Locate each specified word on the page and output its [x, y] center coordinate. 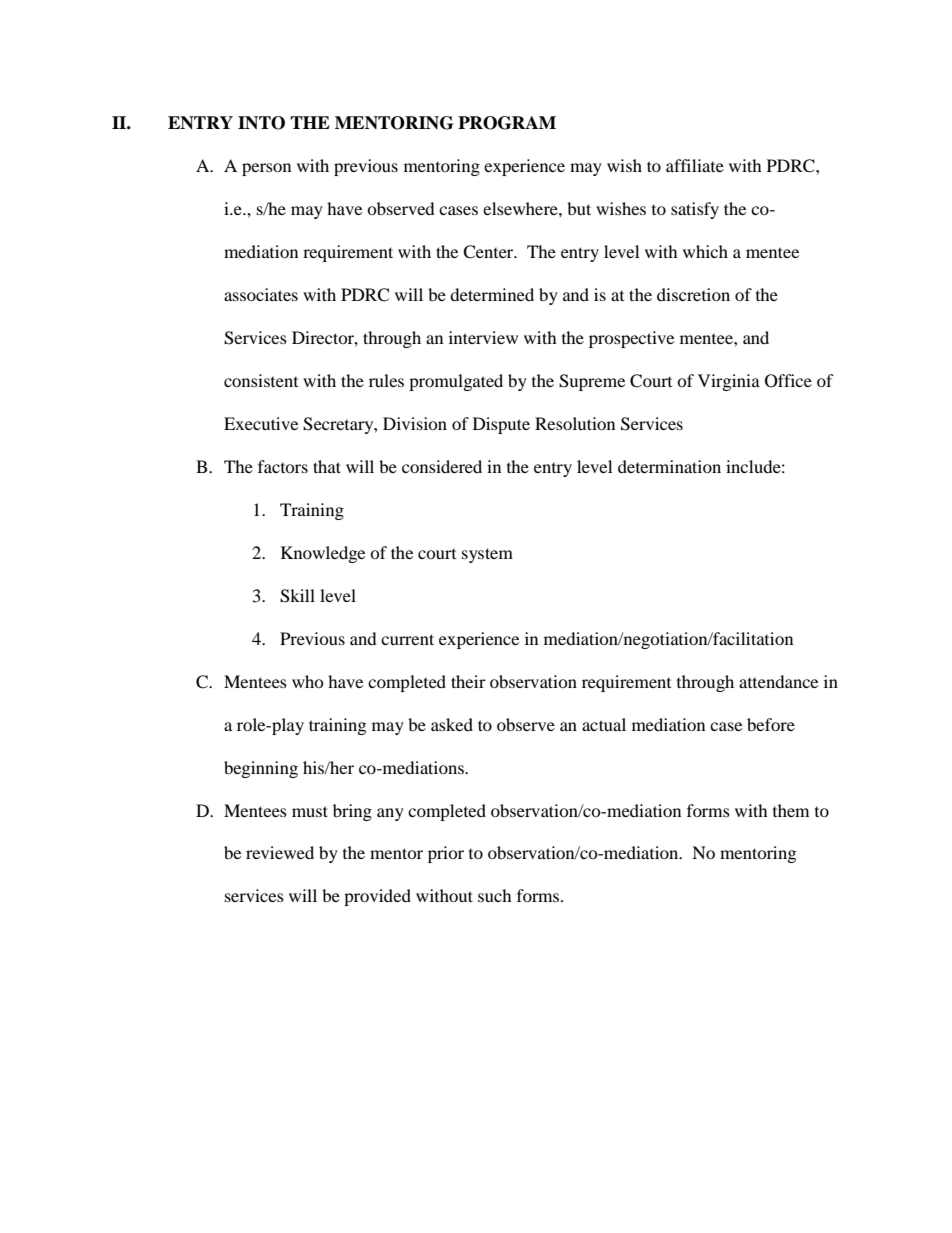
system [487, 555]
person [266, 169]
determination [669, 466]
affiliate [695, 165]
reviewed [280, 852]
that [327, 466]
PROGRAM [507, 123]
